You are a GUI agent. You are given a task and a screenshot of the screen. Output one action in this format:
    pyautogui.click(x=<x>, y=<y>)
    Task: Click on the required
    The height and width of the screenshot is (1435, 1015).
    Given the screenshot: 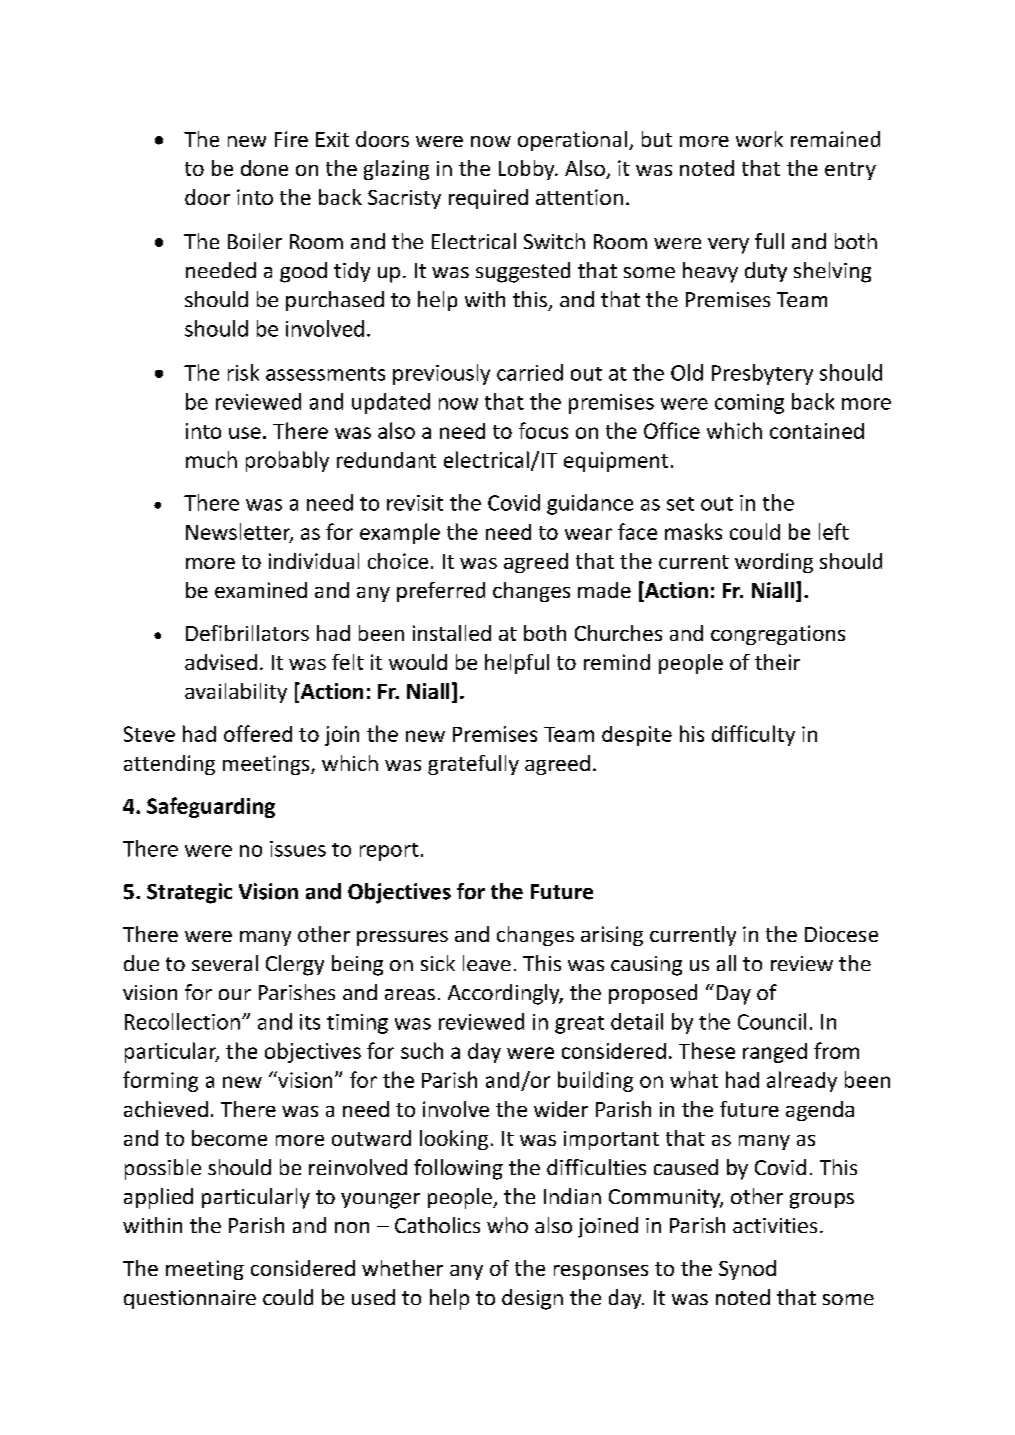 What is the action you would take?
    pyautogui.click(x=488, y=199)
